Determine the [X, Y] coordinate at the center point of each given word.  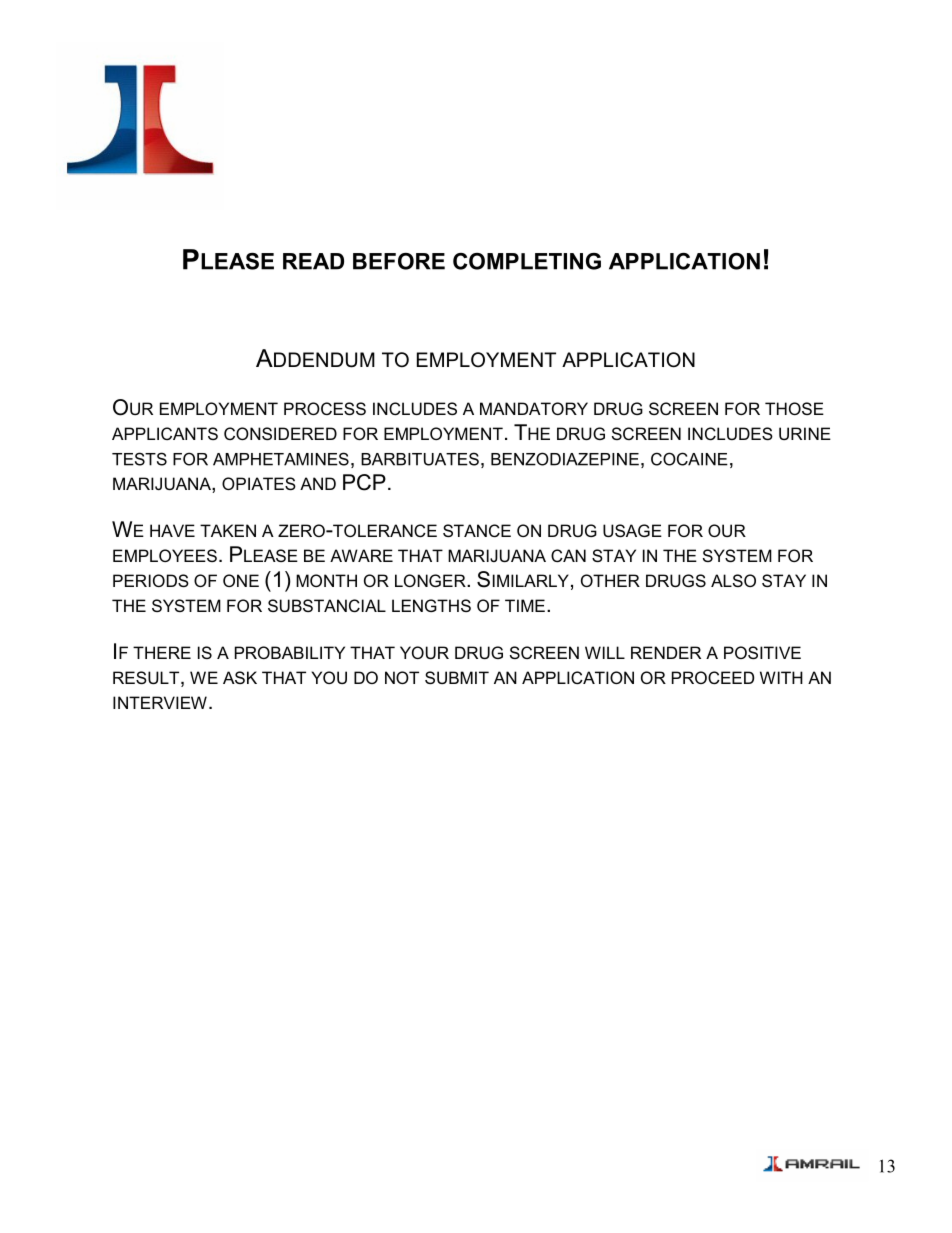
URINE [805, 433]
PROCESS [325, 408]
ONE [241, 580]
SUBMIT [457, 677]
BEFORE [399, 261]
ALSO [733, 580]
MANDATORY [534, 408]
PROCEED [713, 677]
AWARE [361, 555]
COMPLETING [527, 261]
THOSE [794, 408]
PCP [364, 482]
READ [313, 261]
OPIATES [259, 483]
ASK [240, 677]
